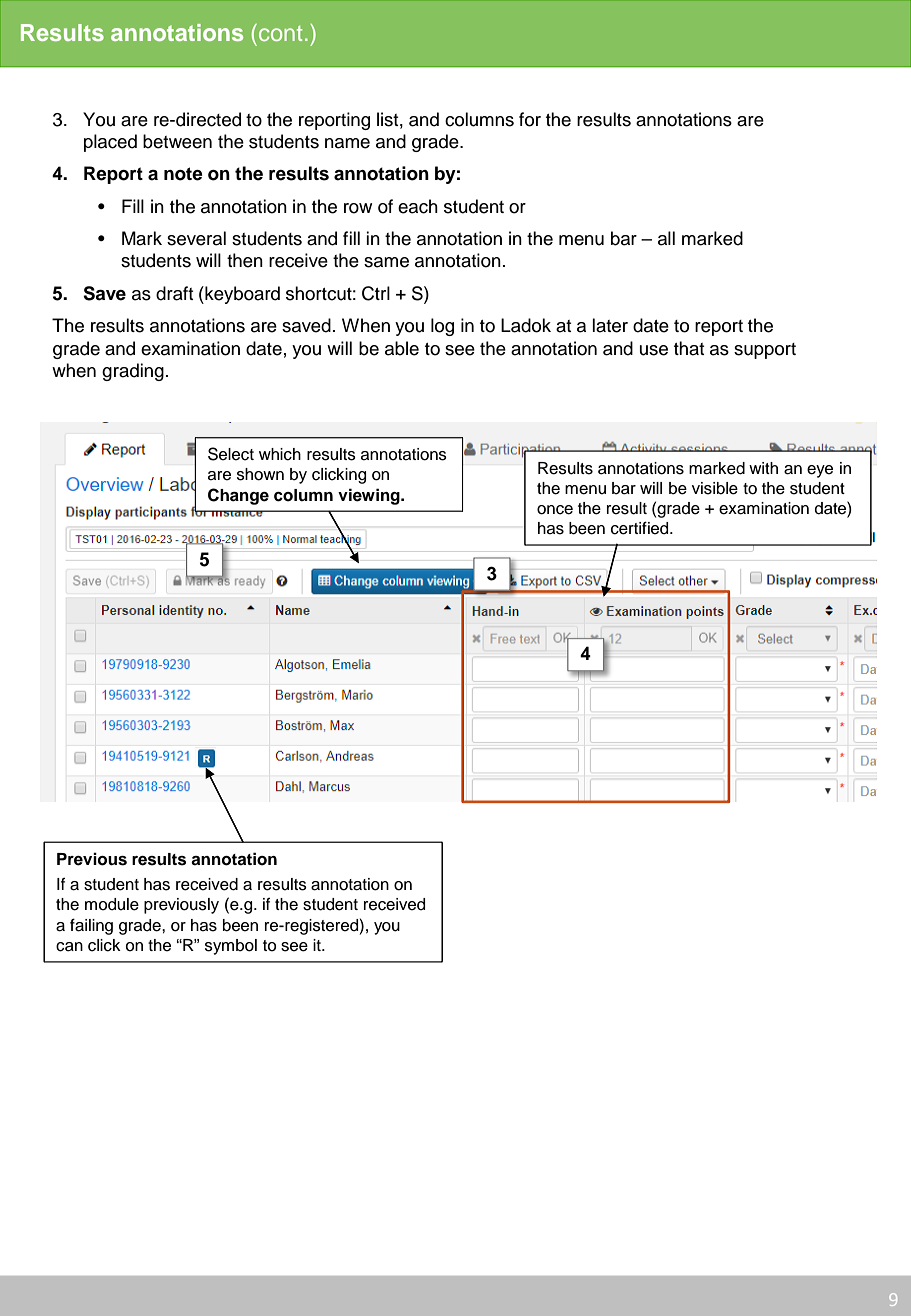 Image resolution: width=911 pixels, height=1316 pixels. I want to click on once, so click(555, 510).
